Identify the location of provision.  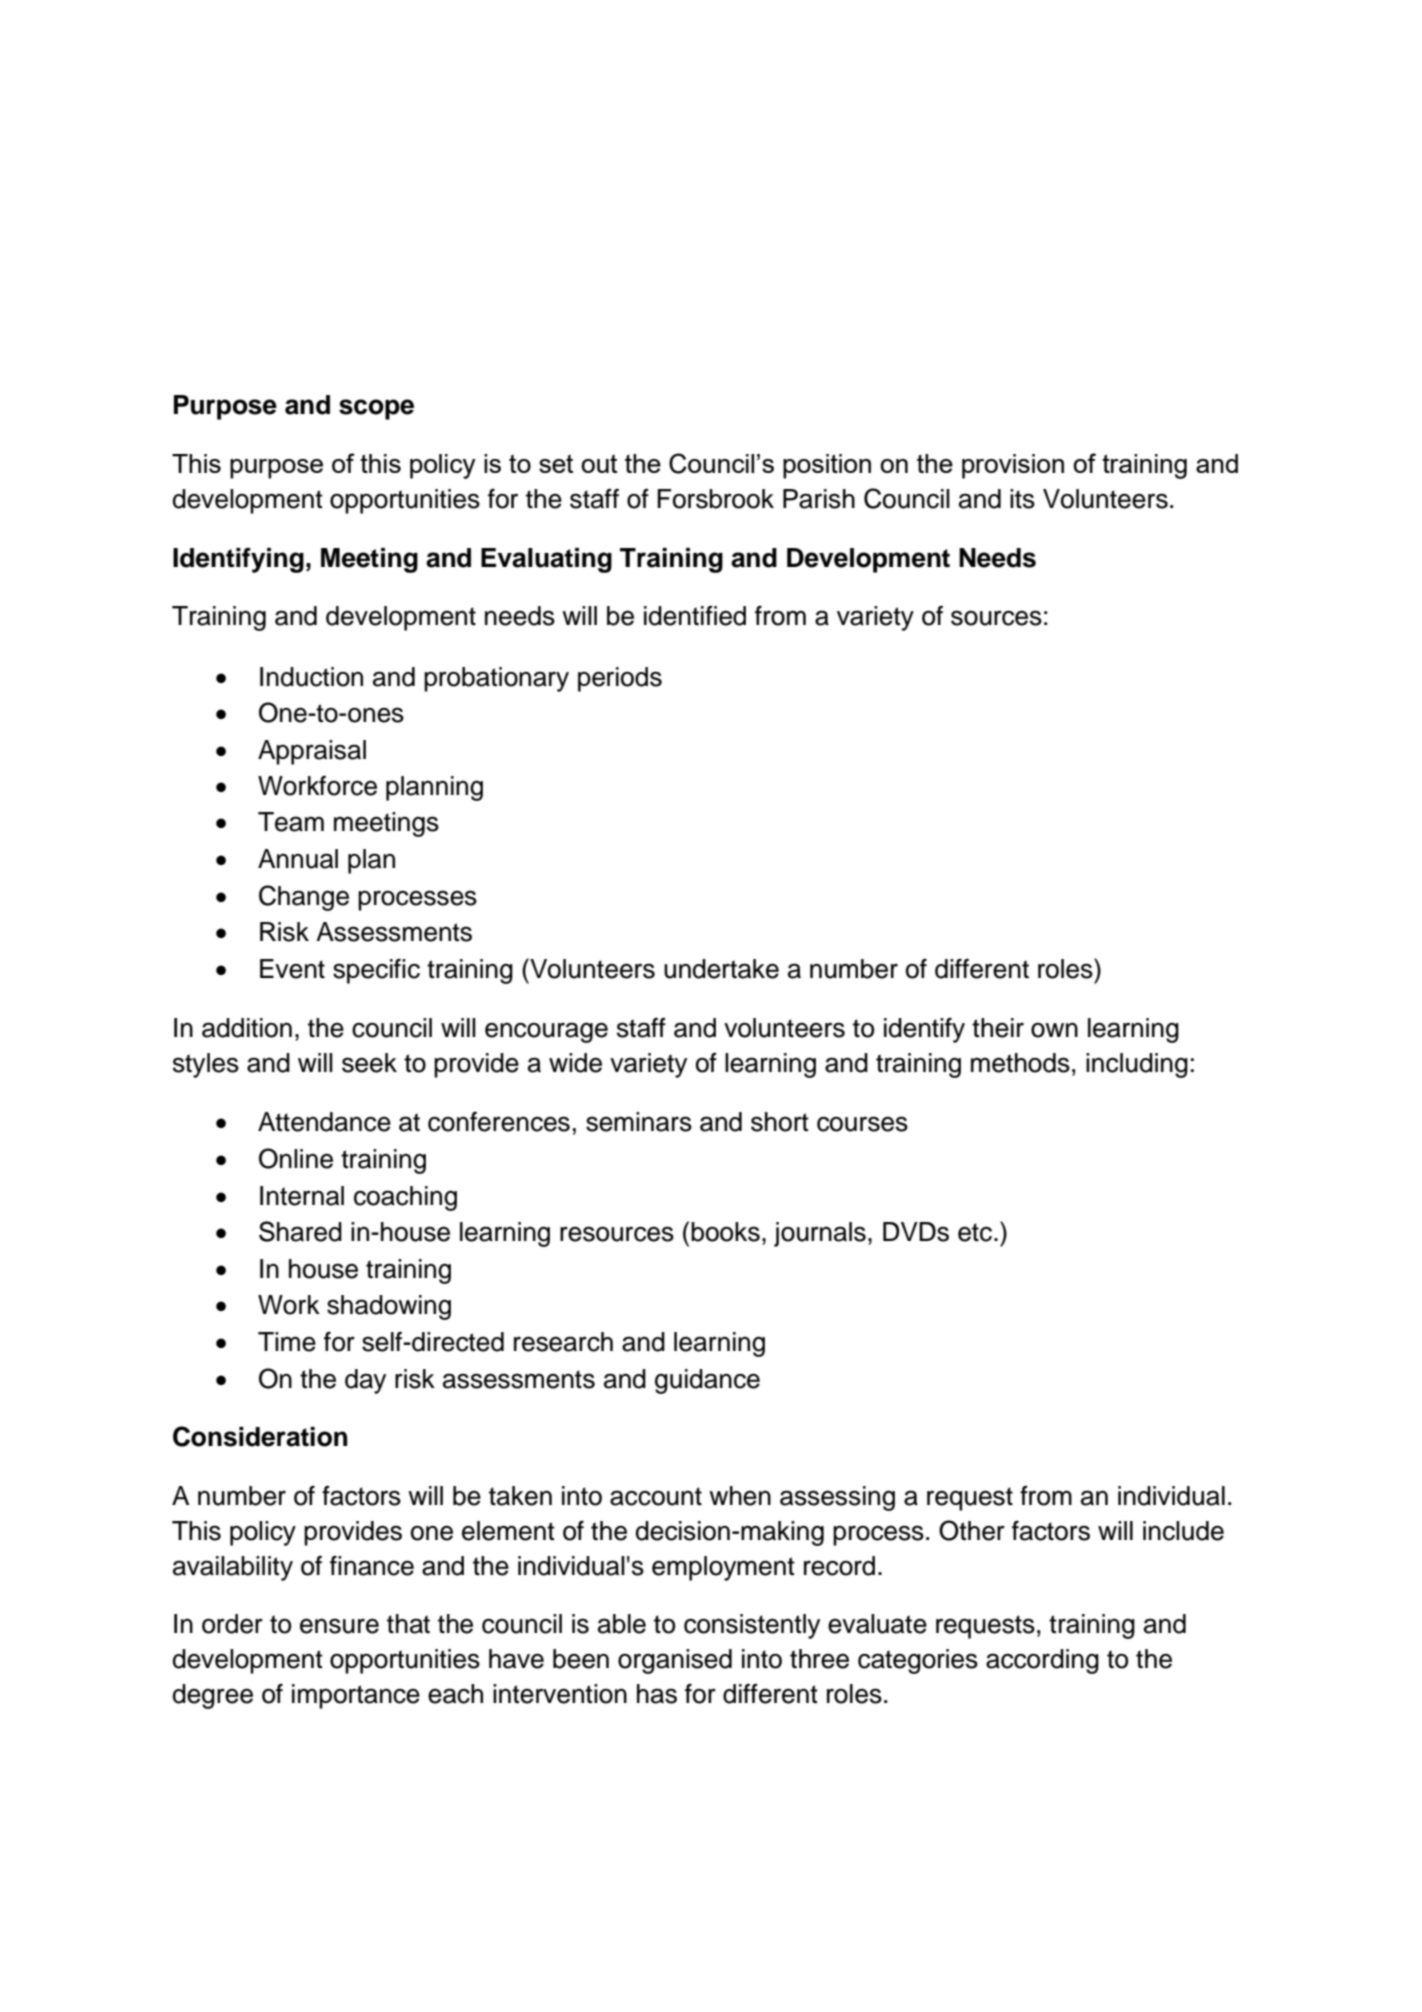
(1013, 466).
